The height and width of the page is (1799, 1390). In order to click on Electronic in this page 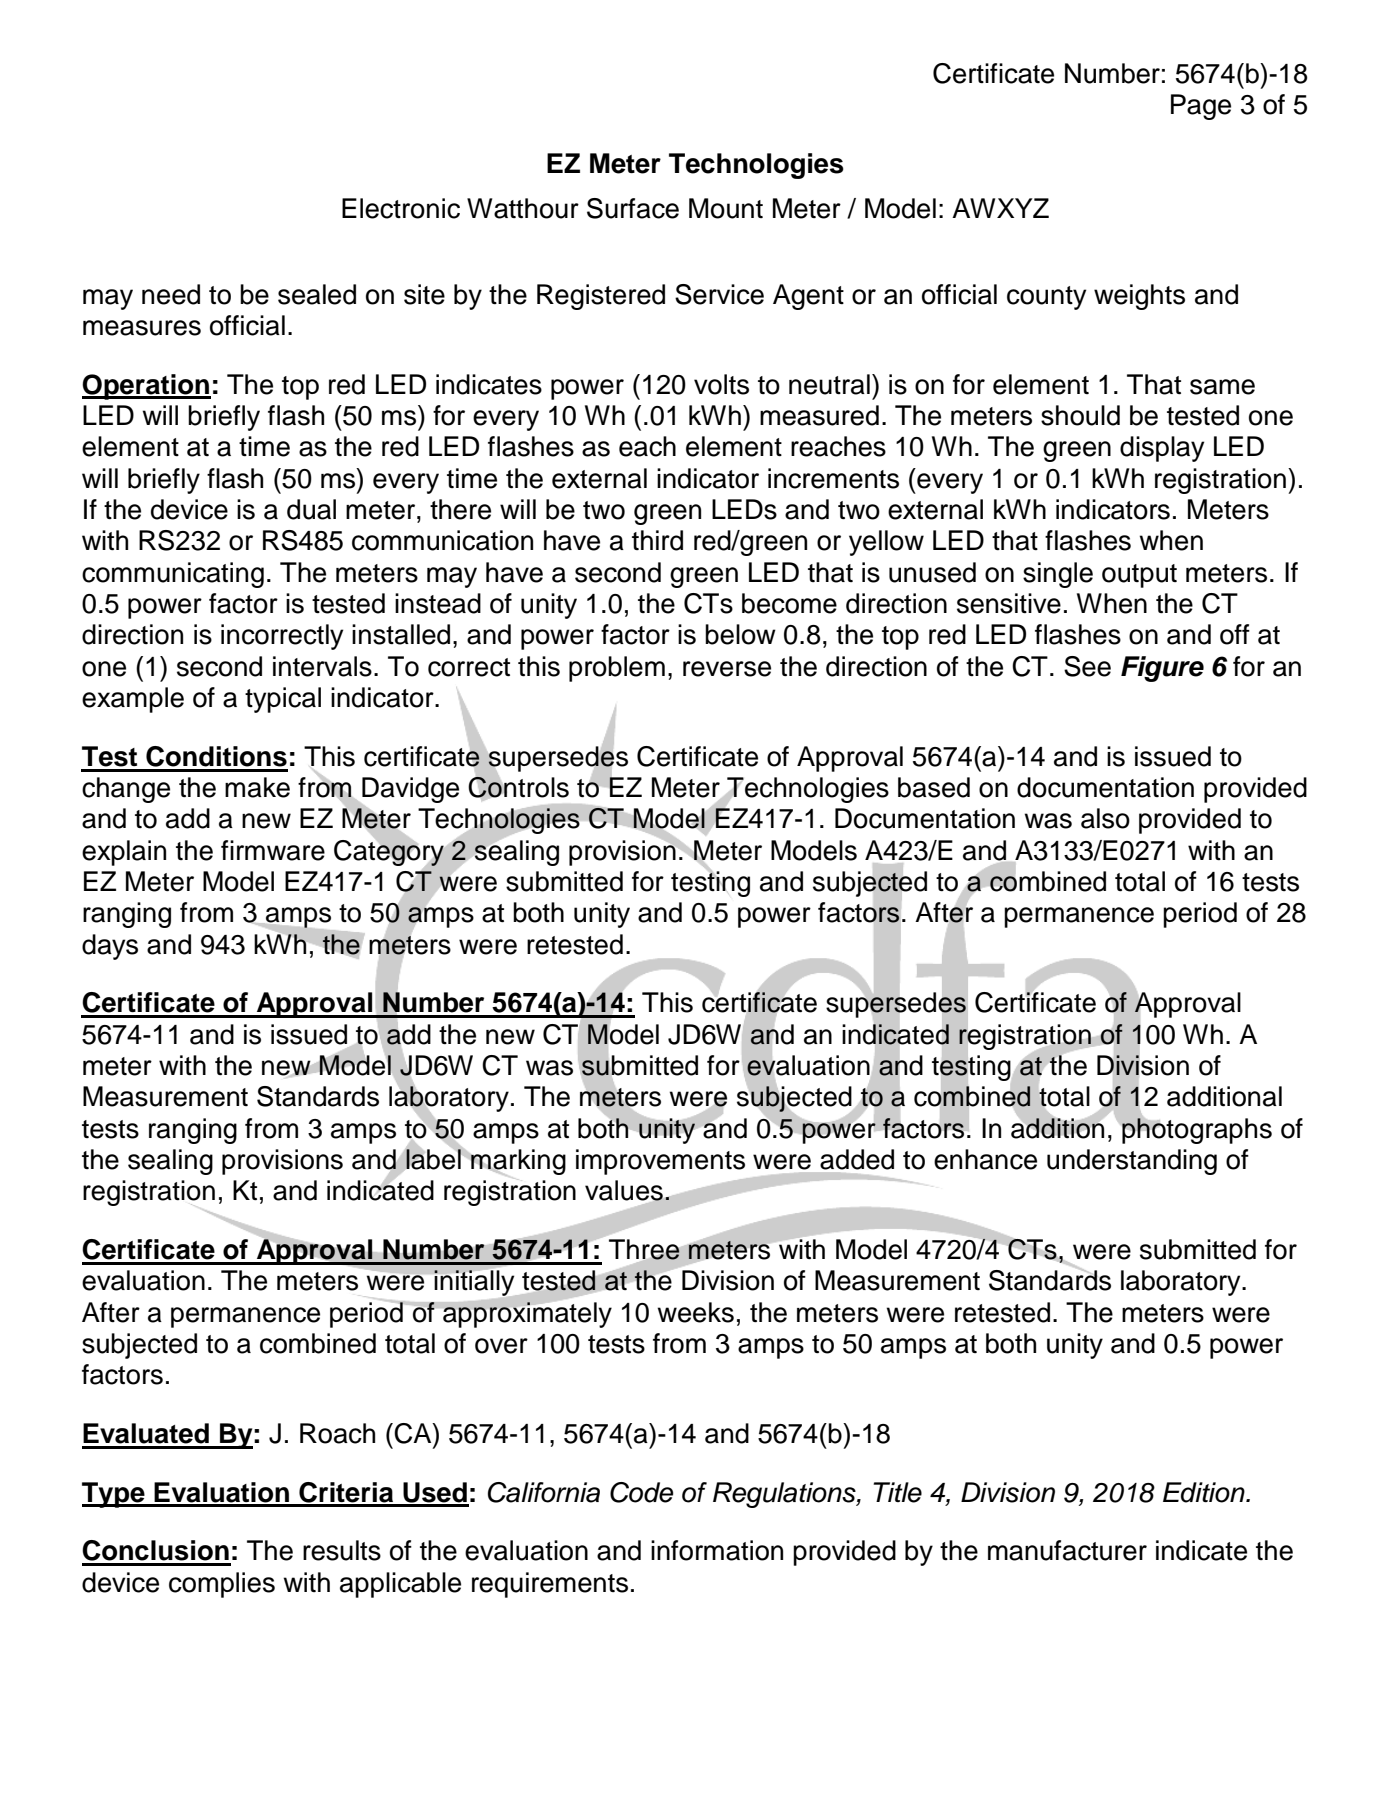, I will do `click(401, 208)`.
